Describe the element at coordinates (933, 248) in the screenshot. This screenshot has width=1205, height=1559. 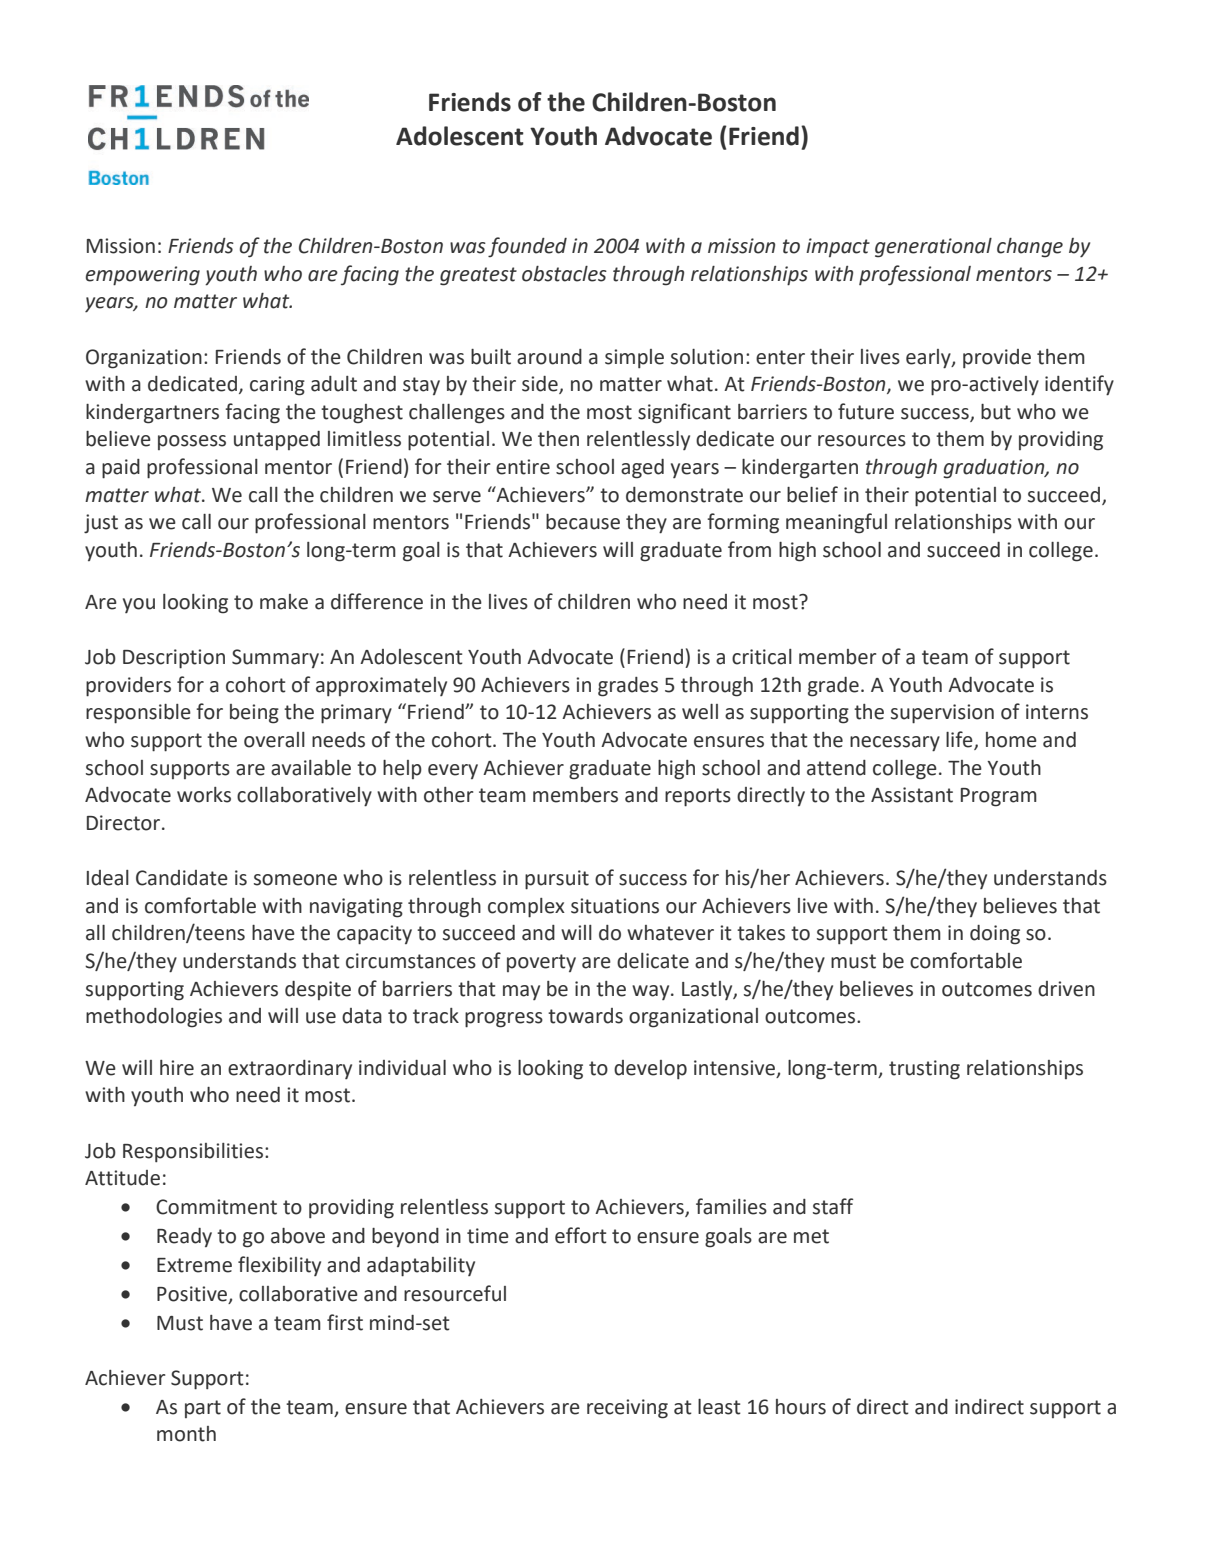
I see `generational` at that location.
